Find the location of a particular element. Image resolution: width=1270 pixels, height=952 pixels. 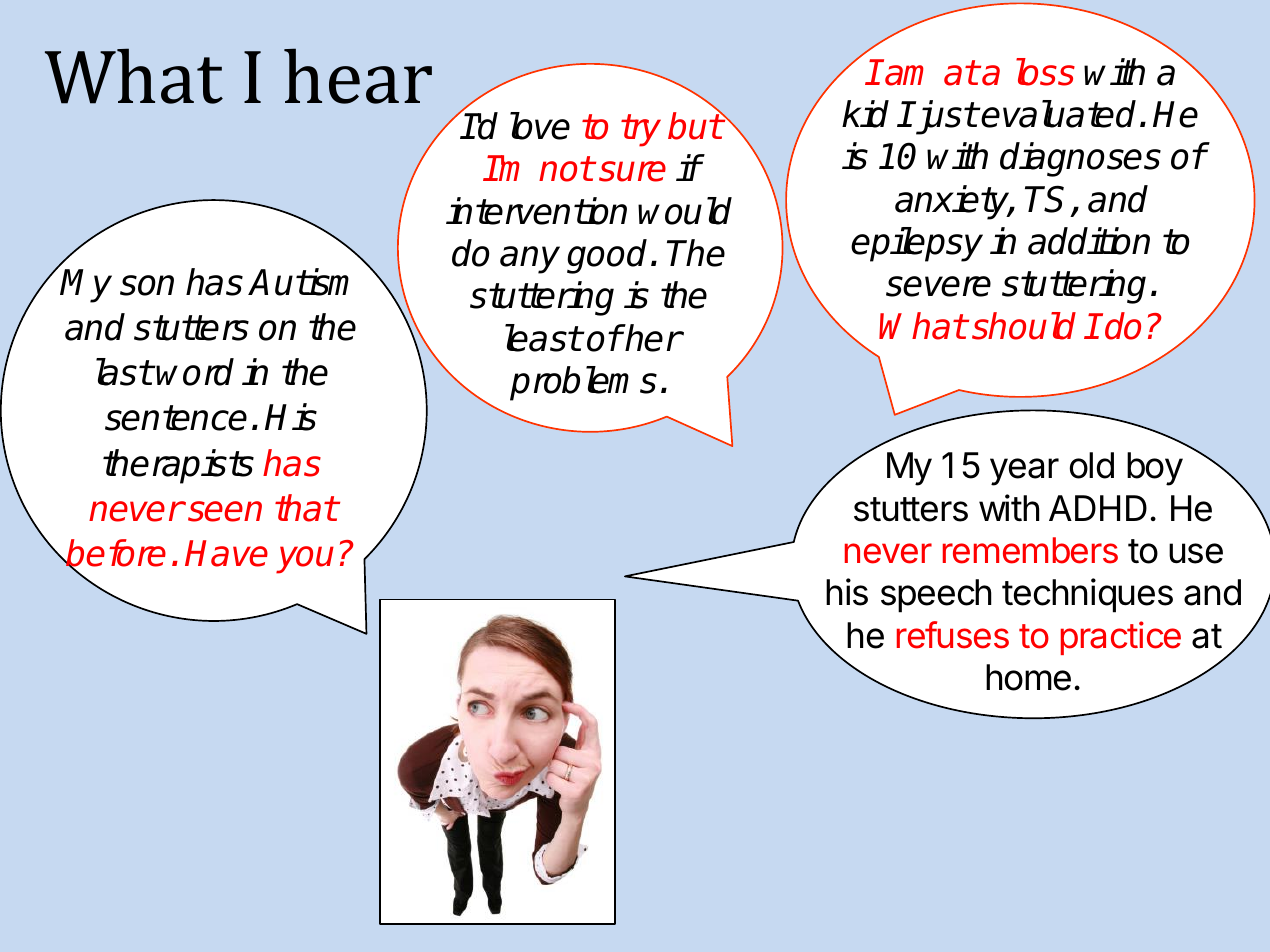

good is located at coordinates (607, 256).
